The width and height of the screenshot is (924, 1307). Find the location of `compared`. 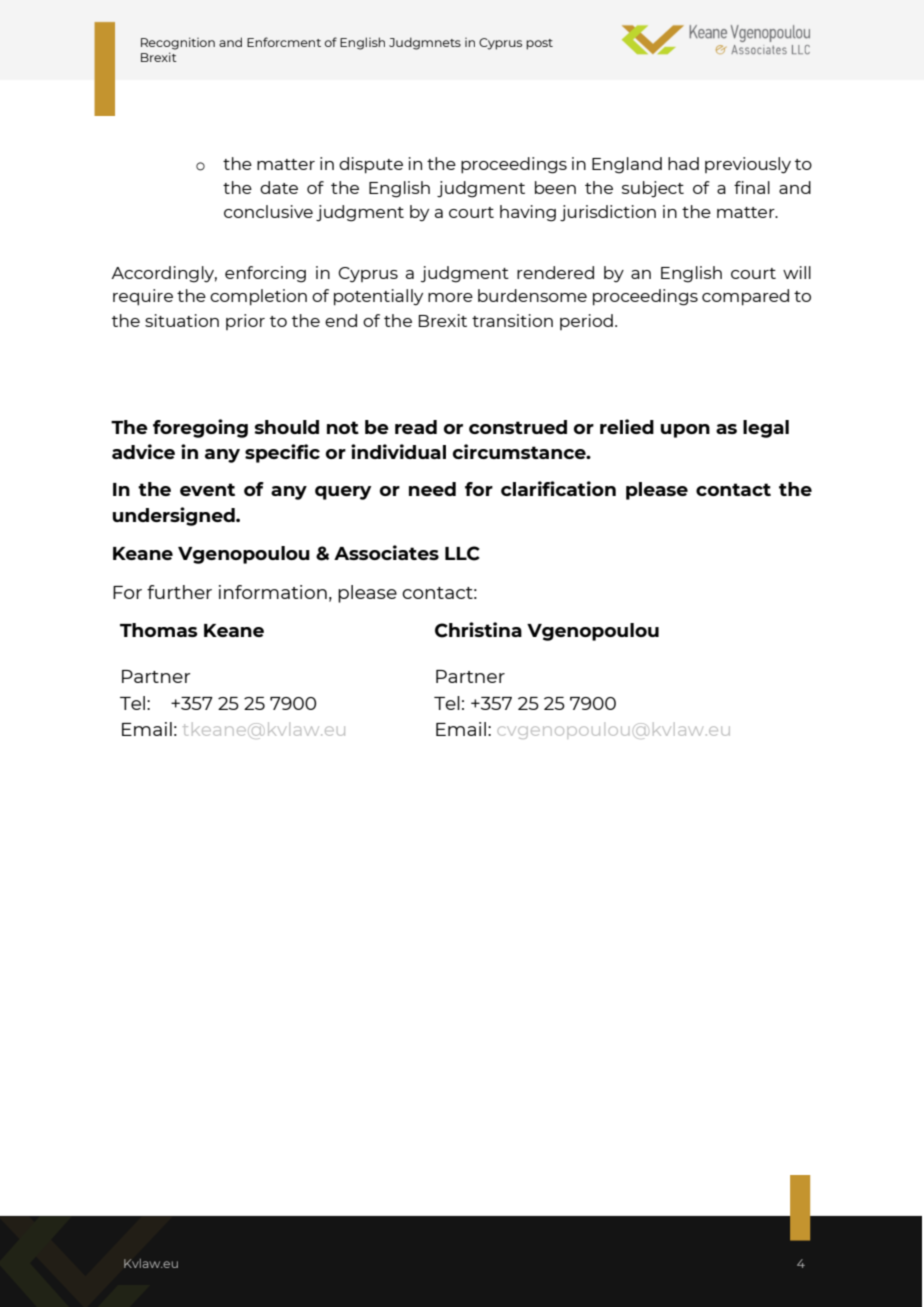

compared is located at coordinates (745, 297).
